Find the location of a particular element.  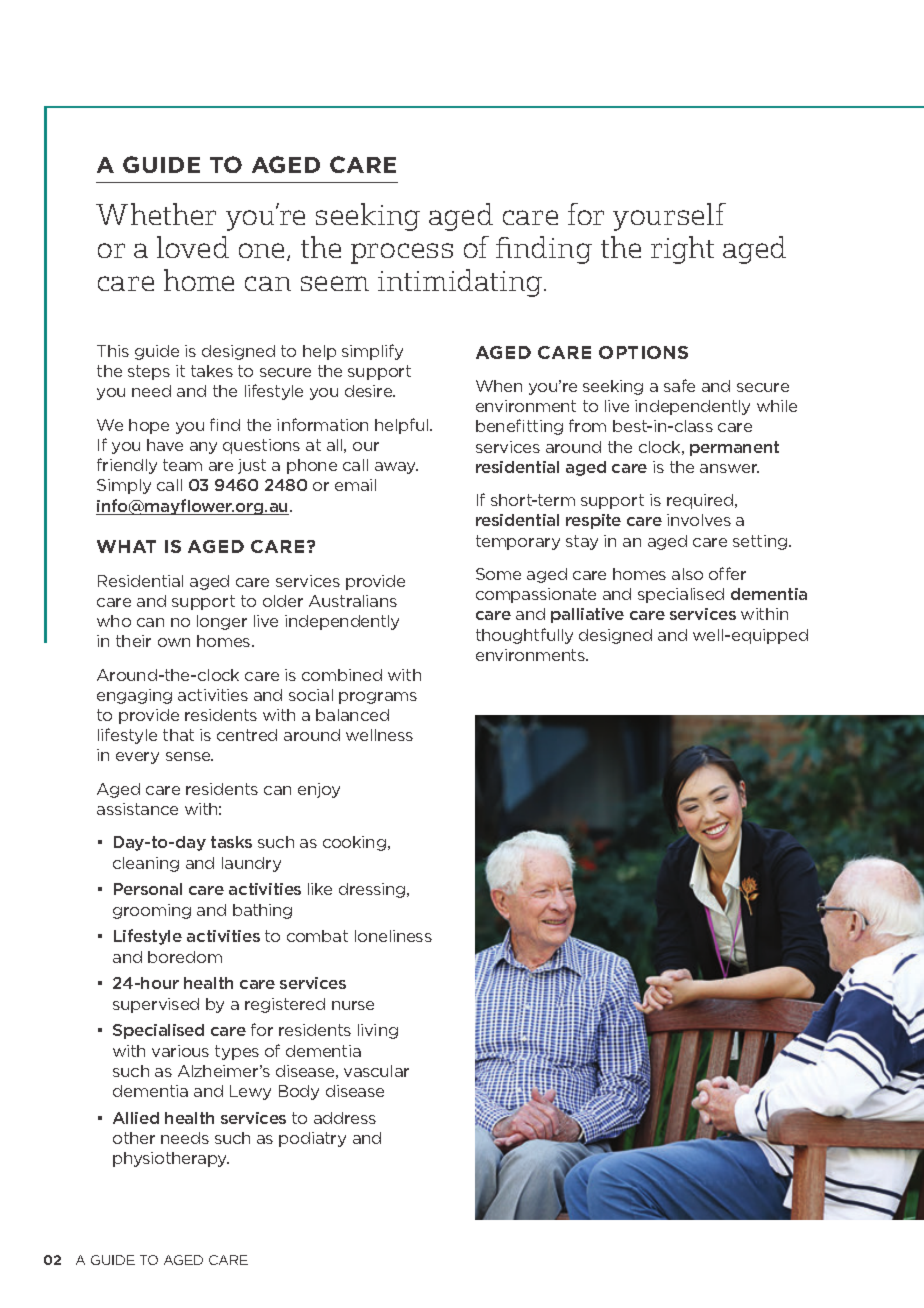

loved is located at coordinates (193, 247).
